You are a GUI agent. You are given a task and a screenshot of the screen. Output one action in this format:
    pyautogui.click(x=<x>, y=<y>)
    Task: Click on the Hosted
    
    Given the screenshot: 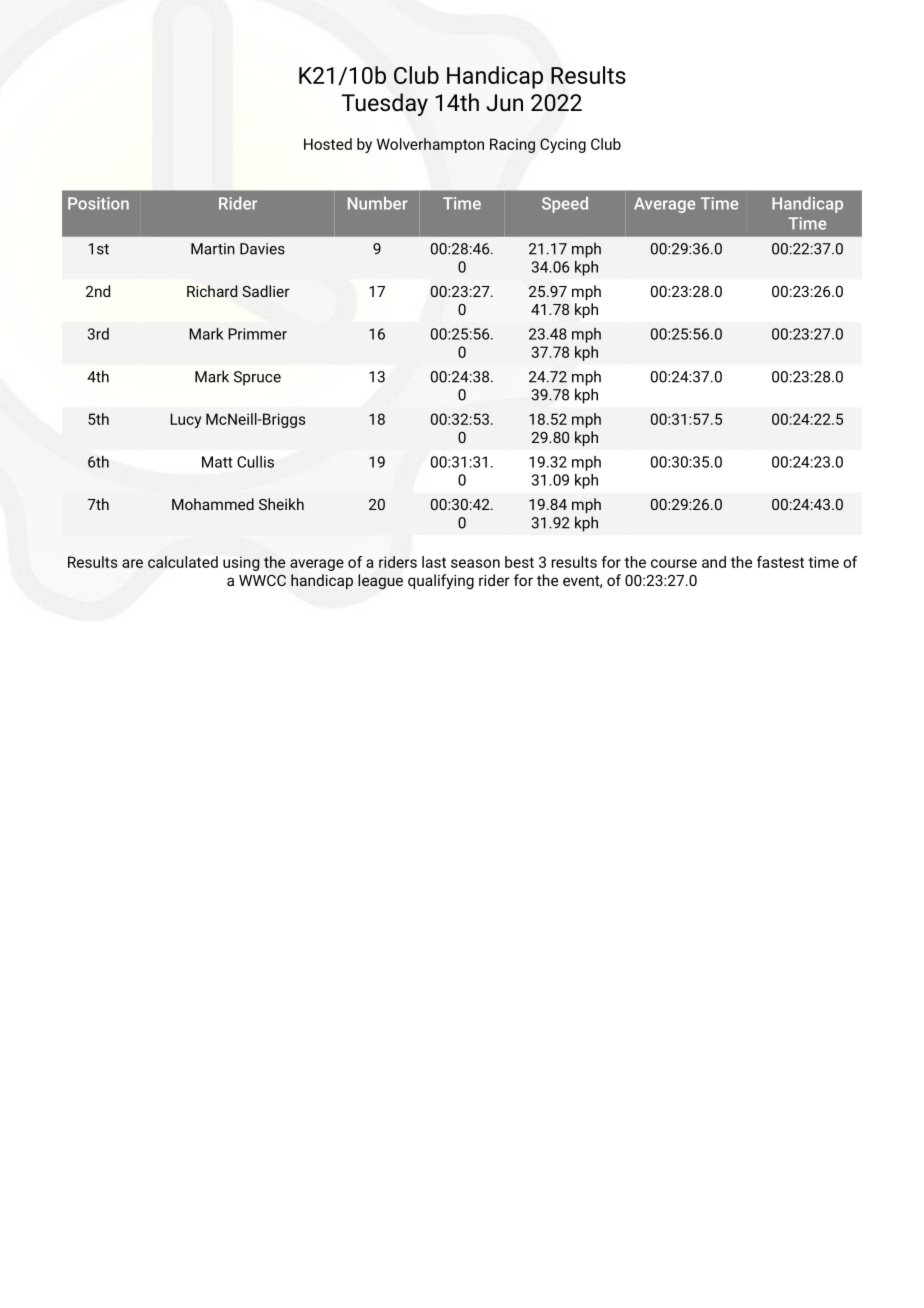 What is the action you would take?
    pyautogui.click(x=328, y=144)
